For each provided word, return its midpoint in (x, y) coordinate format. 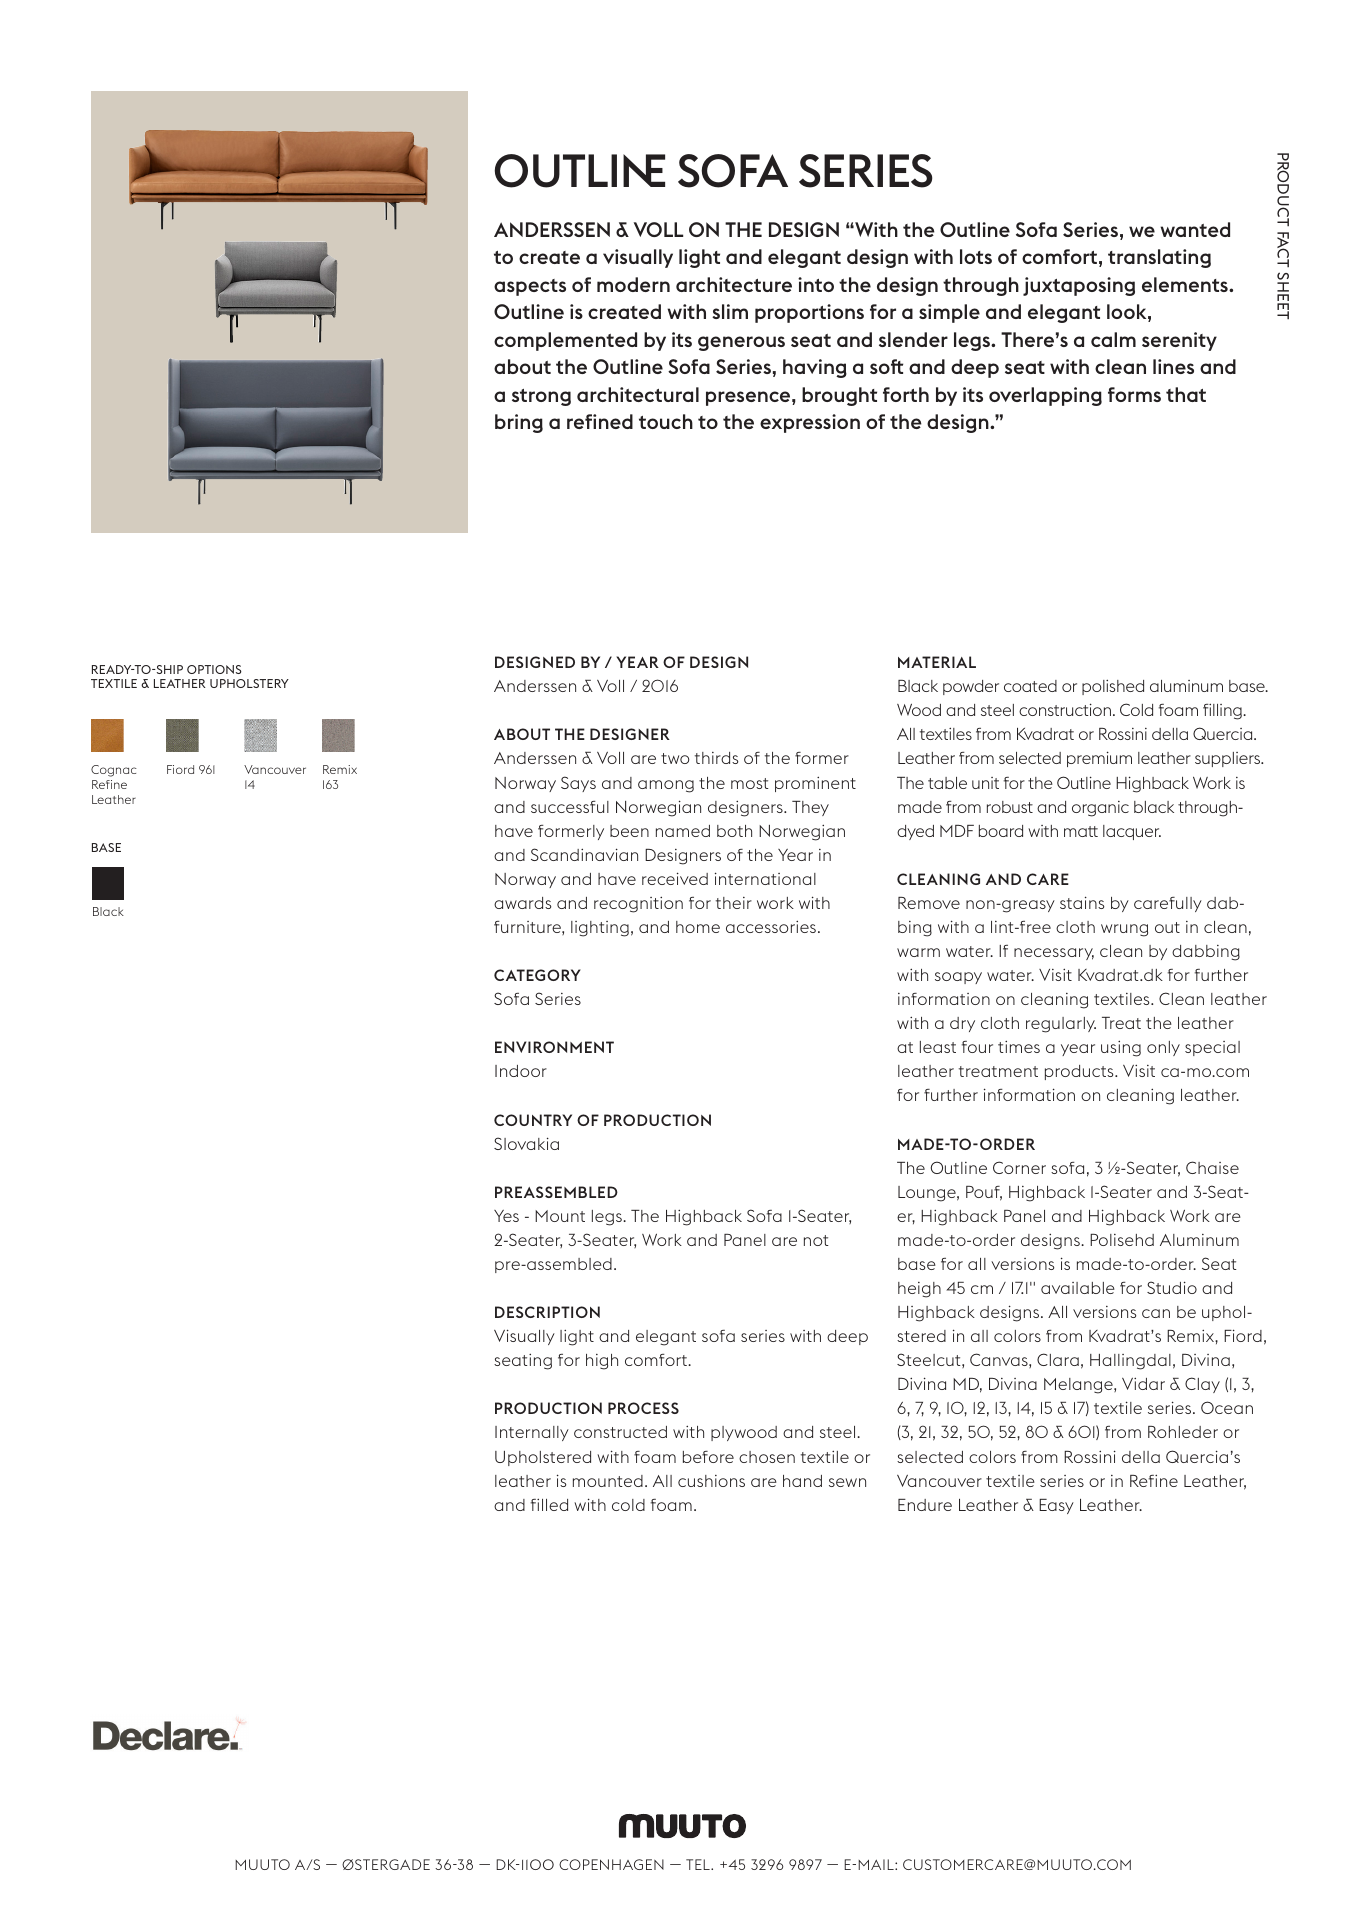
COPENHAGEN (611, 1864)
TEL (699, 1864)
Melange (1079, 1386)
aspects (530, 287)
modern (633, 284)
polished (1113, 687)
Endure (925, 1505)
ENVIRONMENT (554, 1047)
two (675, 758)
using (1121, 1048)
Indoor (521, 1071)
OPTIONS (214, 669)
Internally (532, 1433)
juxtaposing (1079, 286)
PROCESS (643, 1408)
